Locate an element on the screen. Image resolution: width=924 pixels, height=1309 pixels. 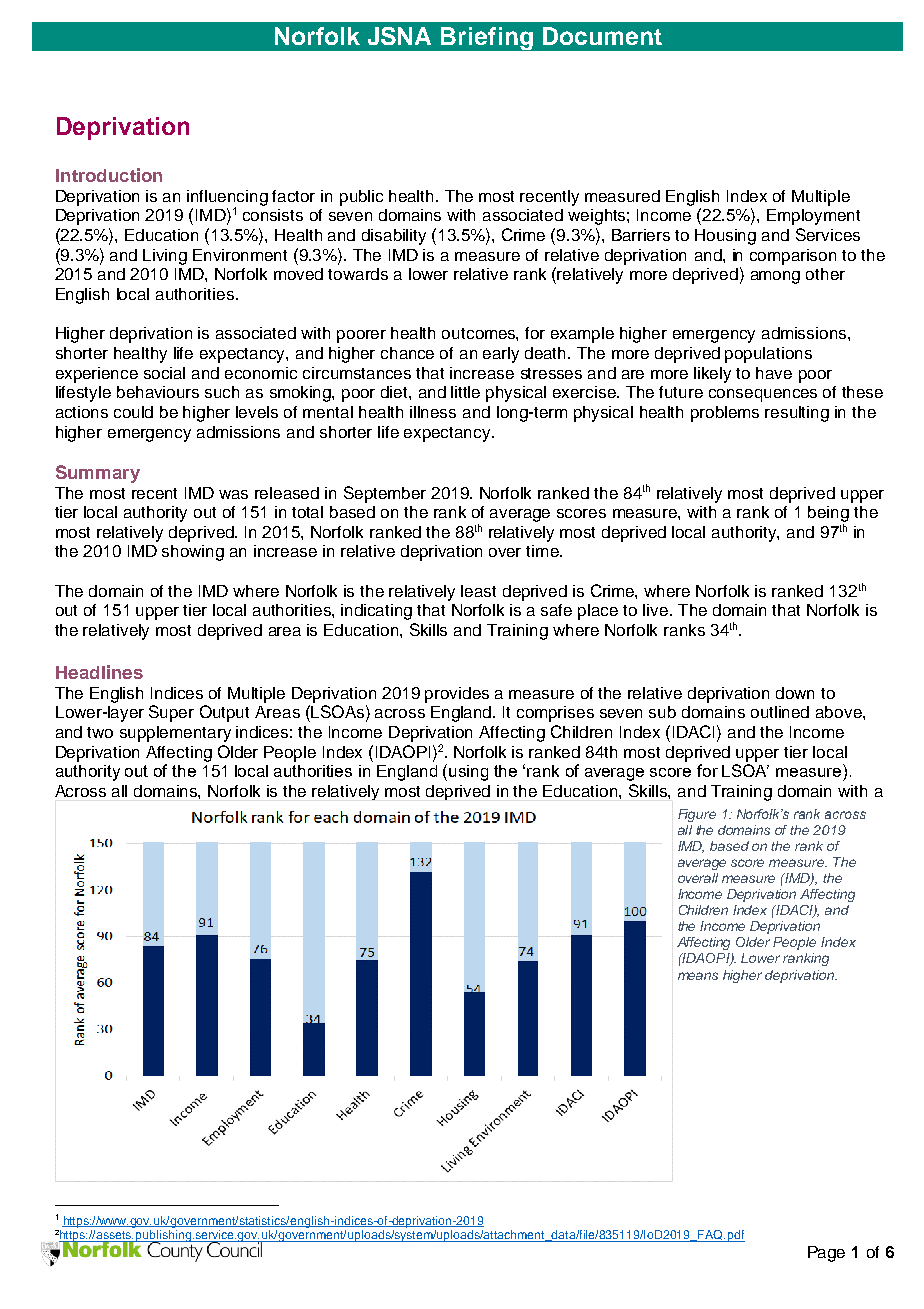
means is located at coordinates (698, 976).
